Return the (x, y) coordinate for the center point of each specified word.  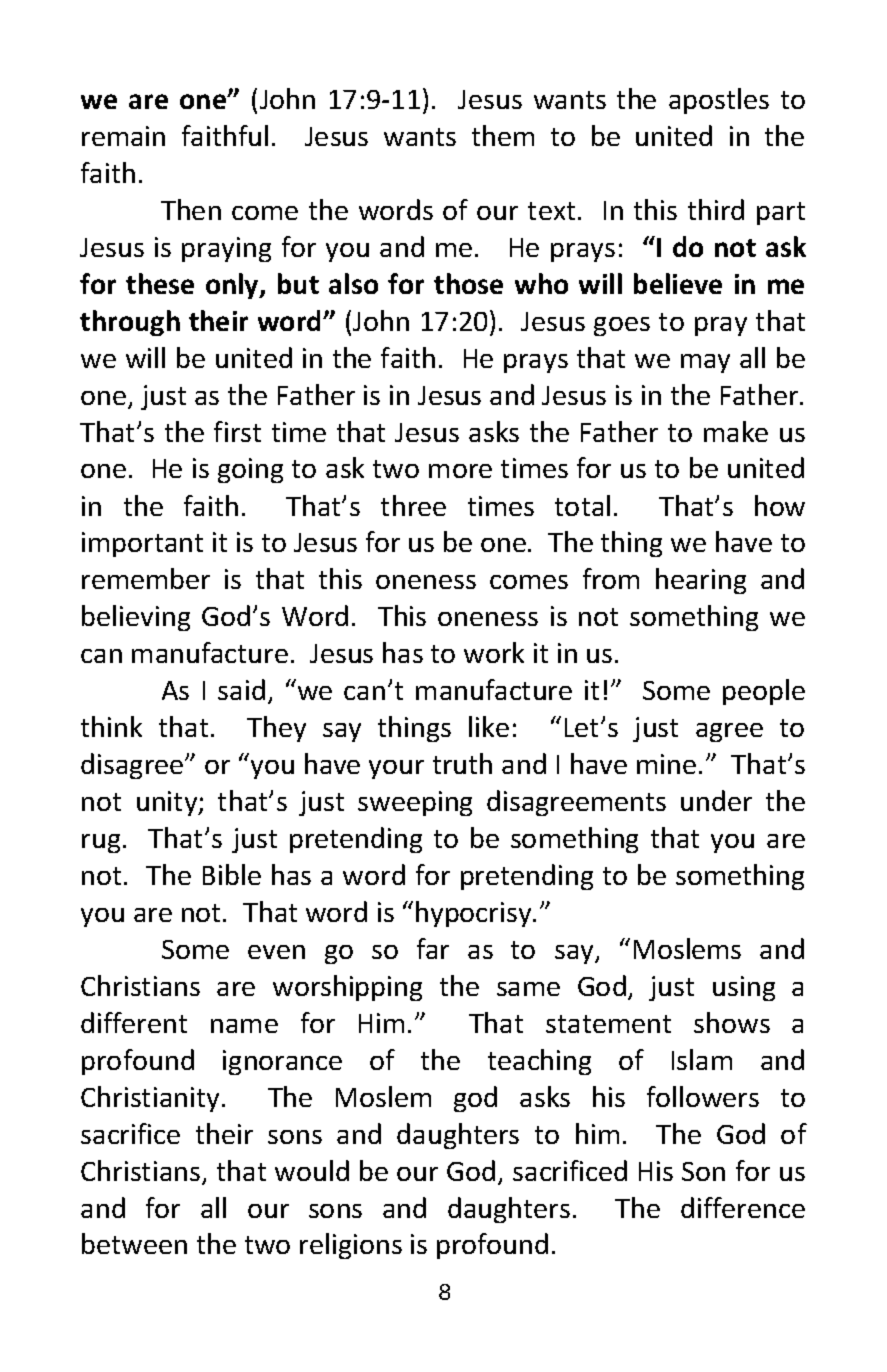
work (494, 652)
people (764, 692)
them (503, 135)
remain (123, 136)
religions (351, 1246)
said (241, 689)
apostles (719, 101)
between (134, 1243)
